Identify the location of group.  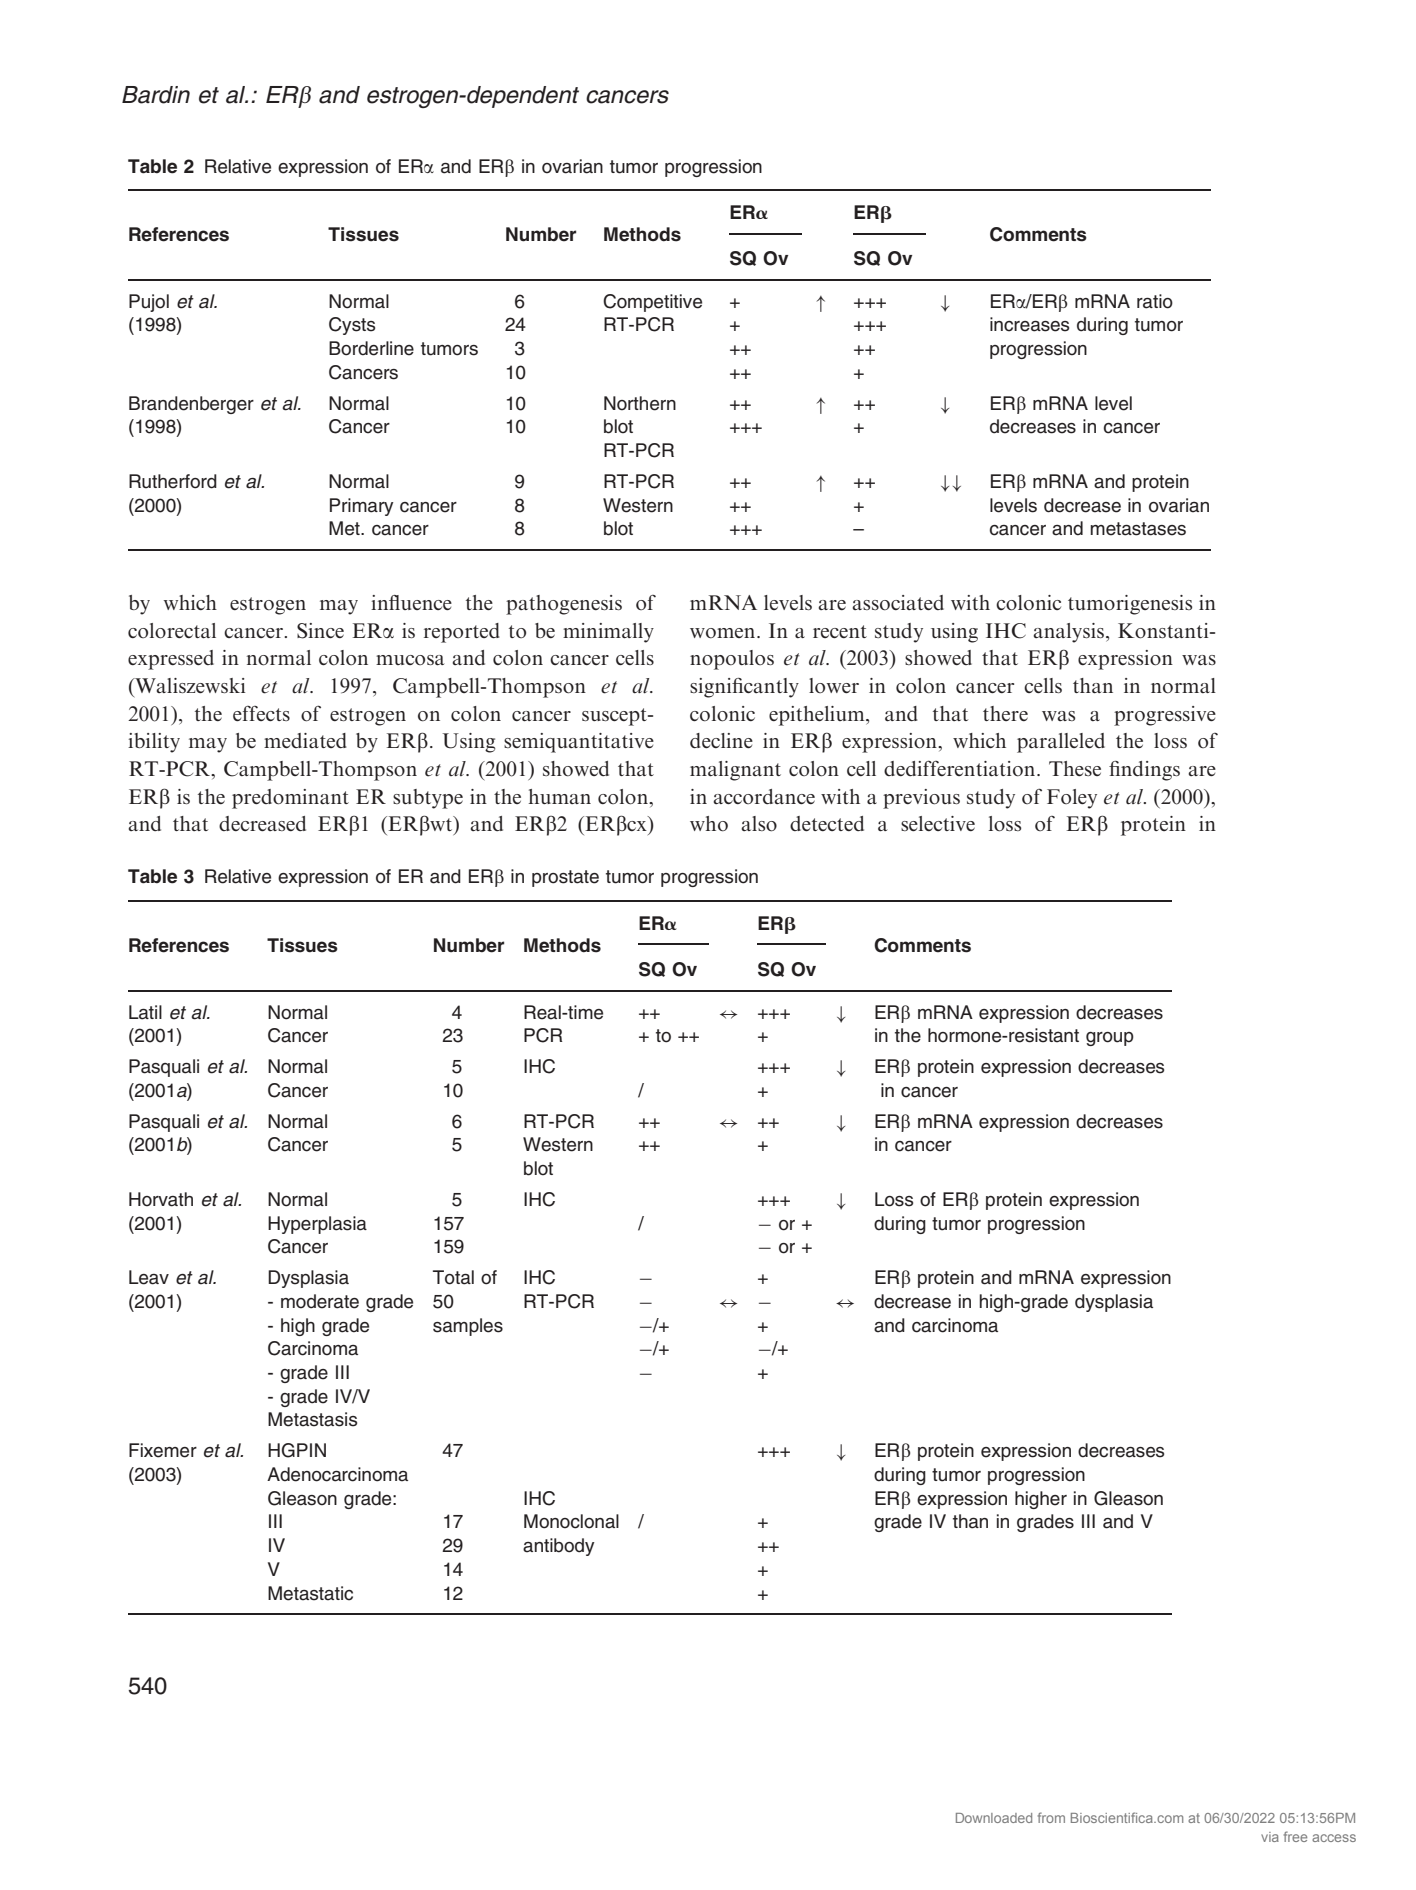
(1110, 1039).
